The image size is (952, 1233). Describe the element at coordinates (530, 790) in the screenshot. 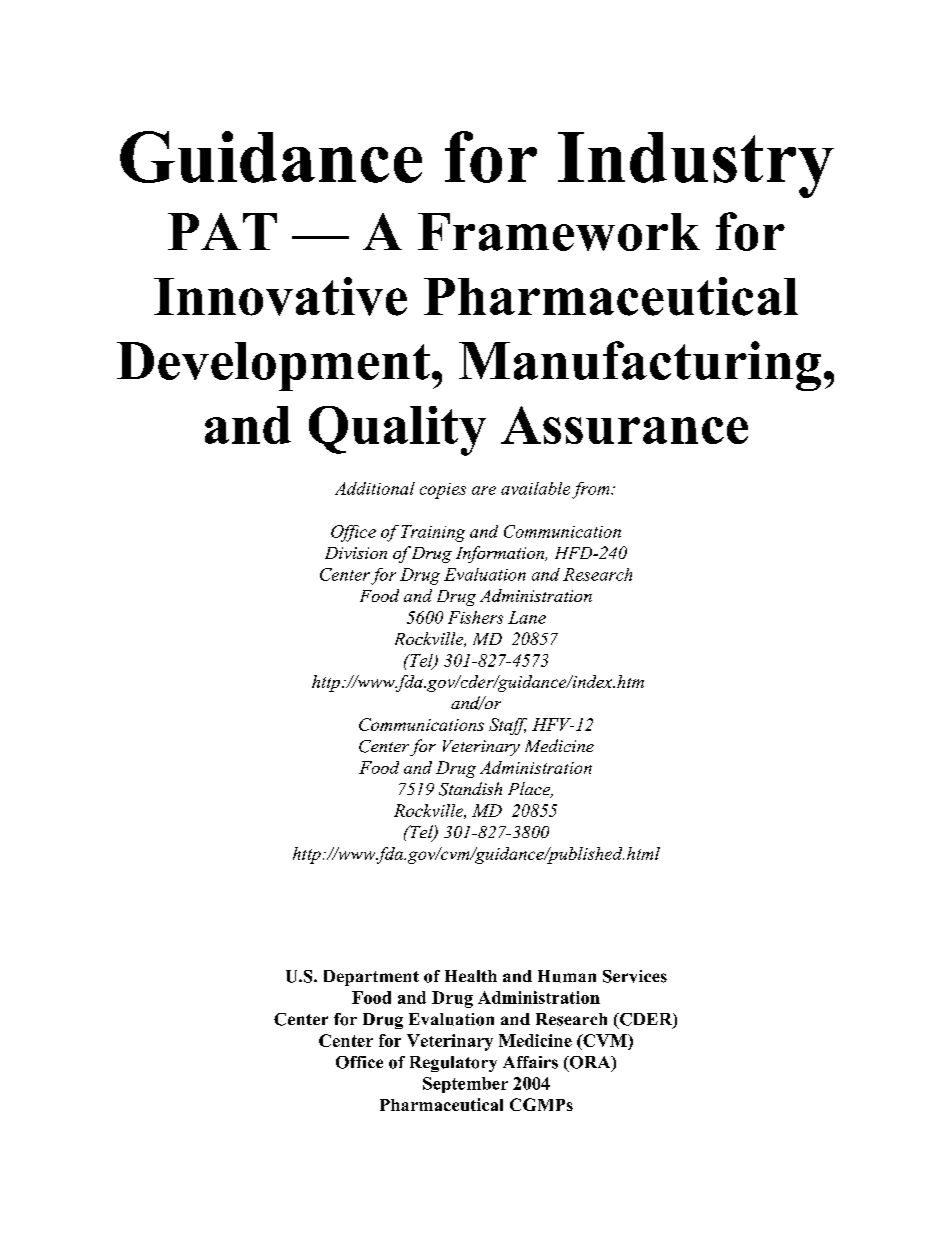

I see `Place` at that location.
